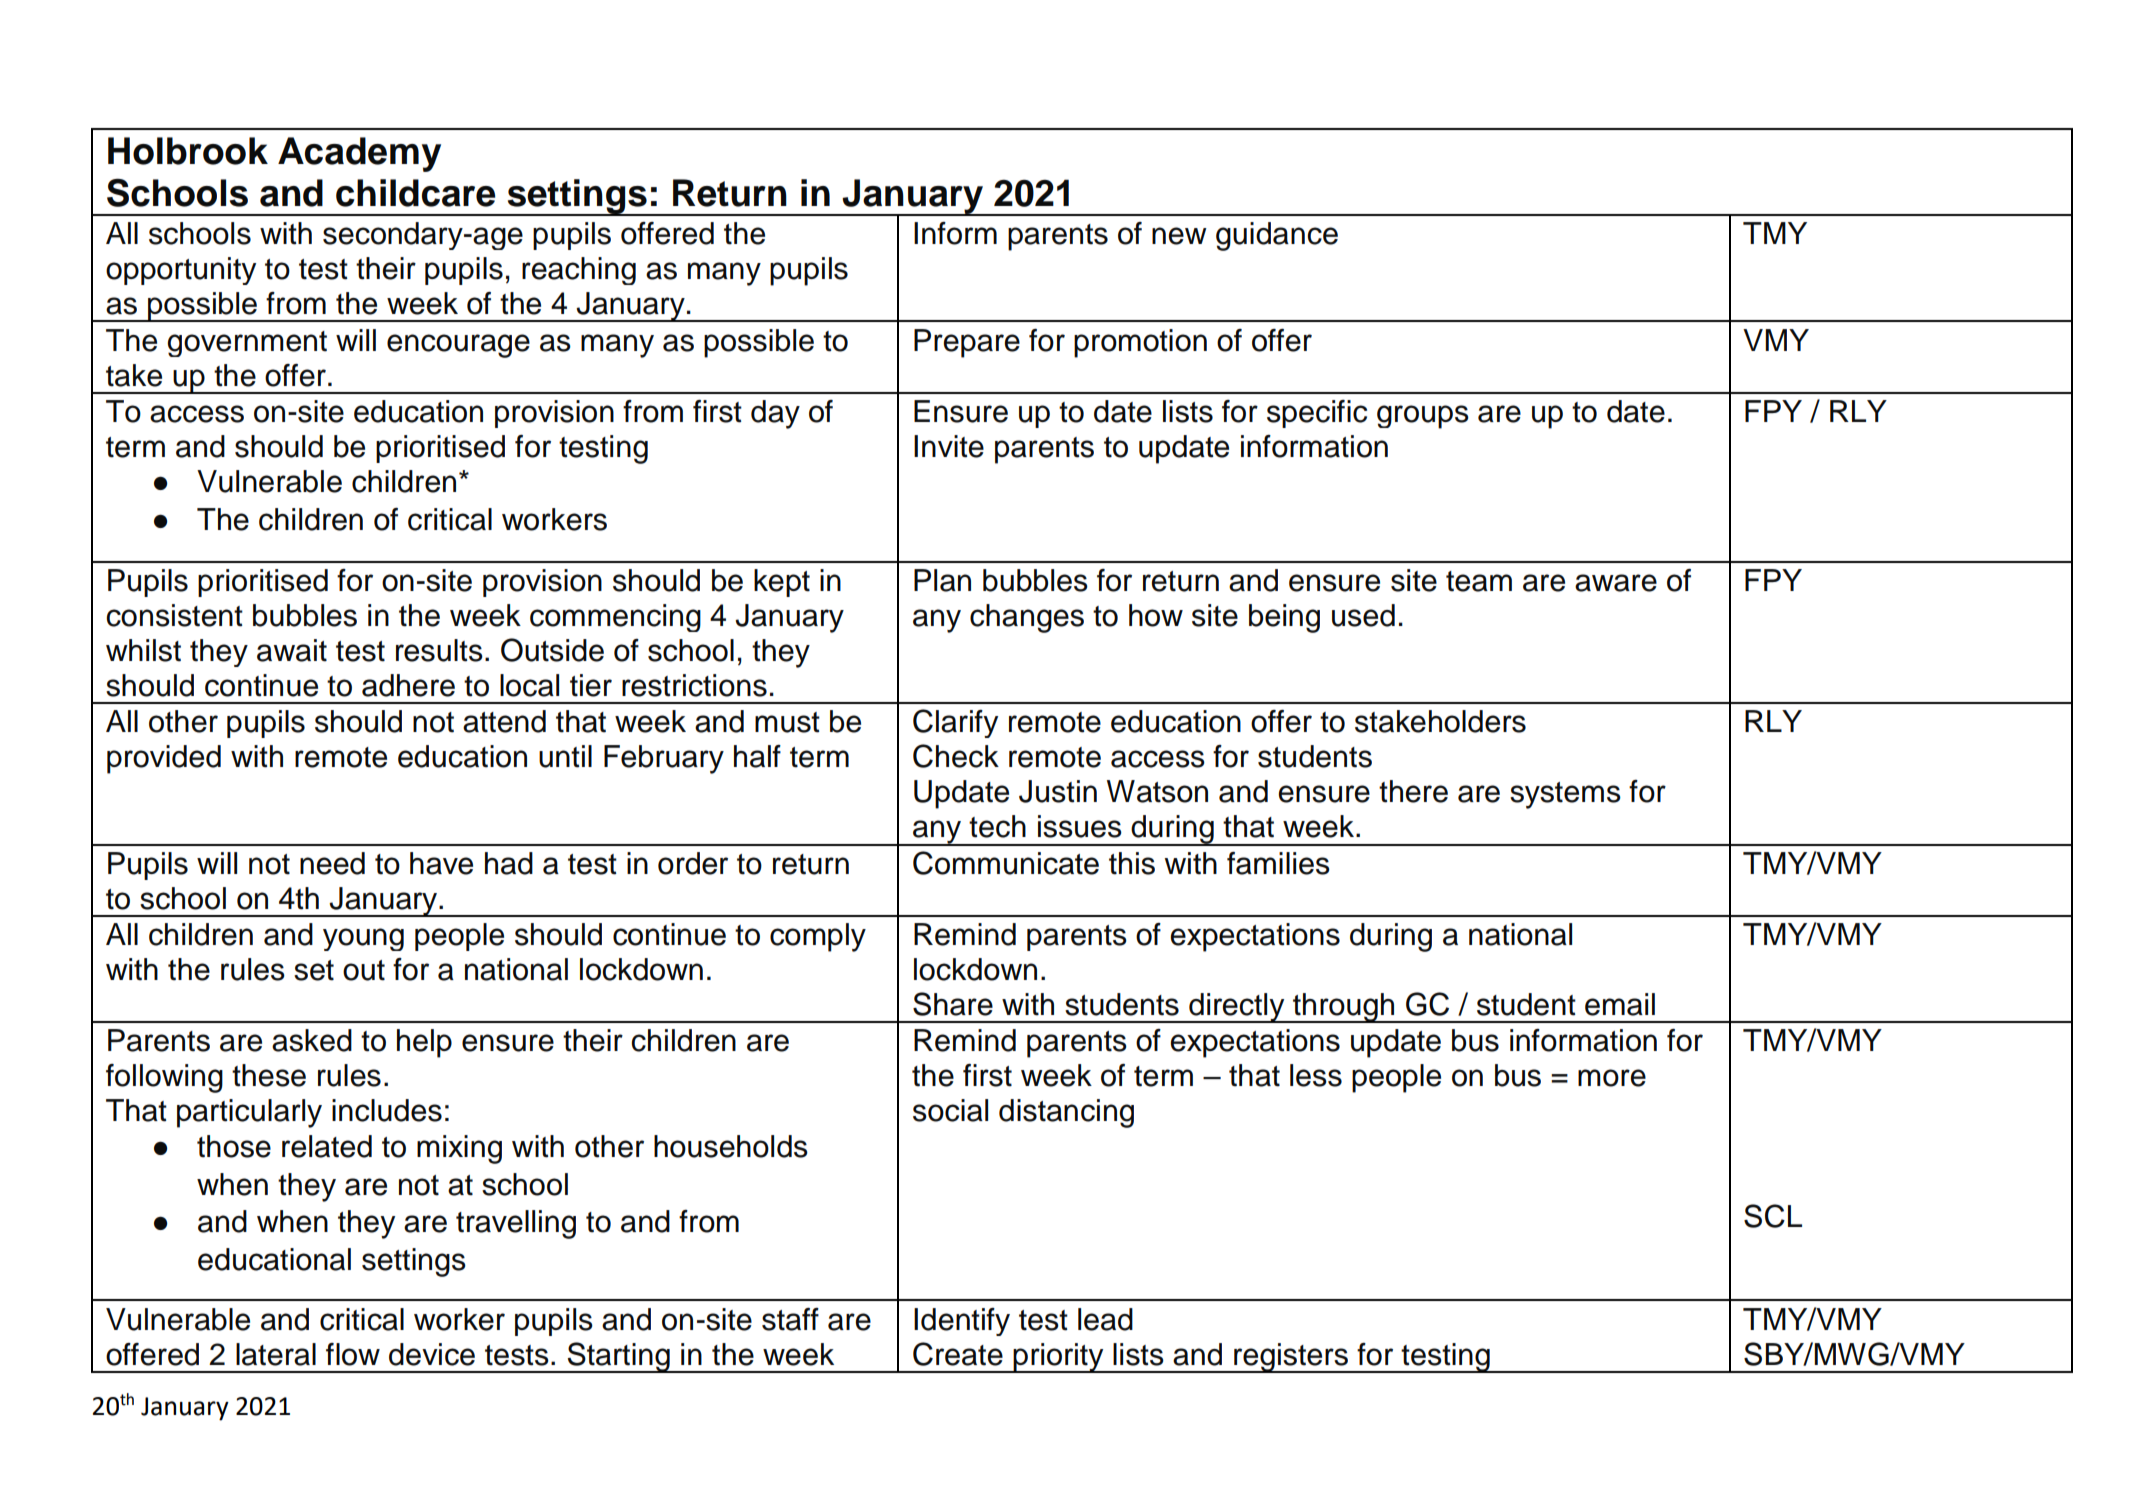 The height and width of the screenshot is (1512, 2138). Describe the element at coordinates (174, 615) in the screenshot. I see `consistent` at that location.
